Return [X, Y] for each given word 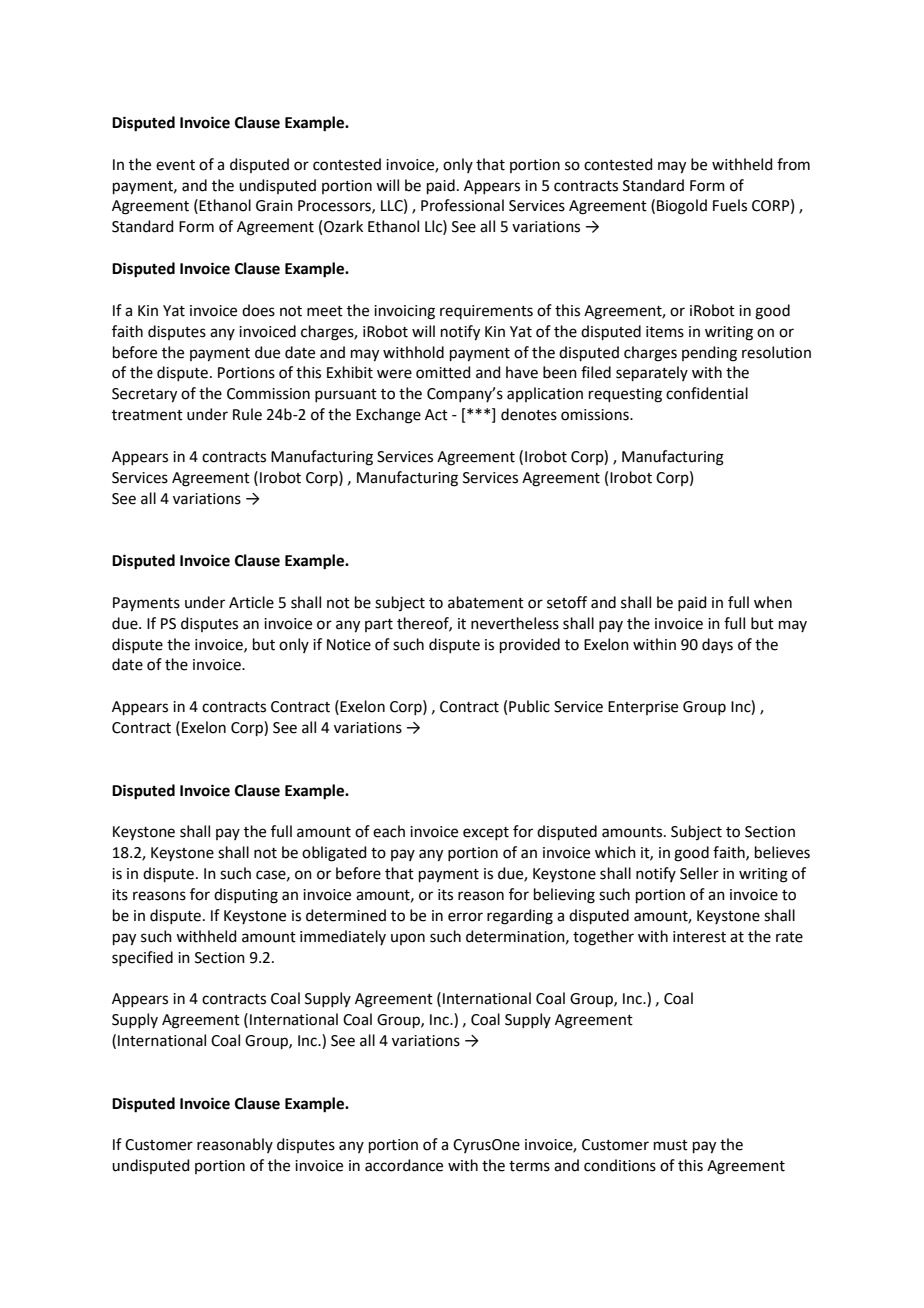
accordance [404, 1165]
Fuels [730, 205]
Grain [274, 206]
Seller [699, 873]
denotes [529, 414]
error [465, 917]
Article [251, 602]
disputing [246, 896]
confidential [707, 393]
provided [530, 645]
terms [529, 1166]
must [671, 1145]
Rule [247, 414]
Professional [462, 205]
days [717, 645]
